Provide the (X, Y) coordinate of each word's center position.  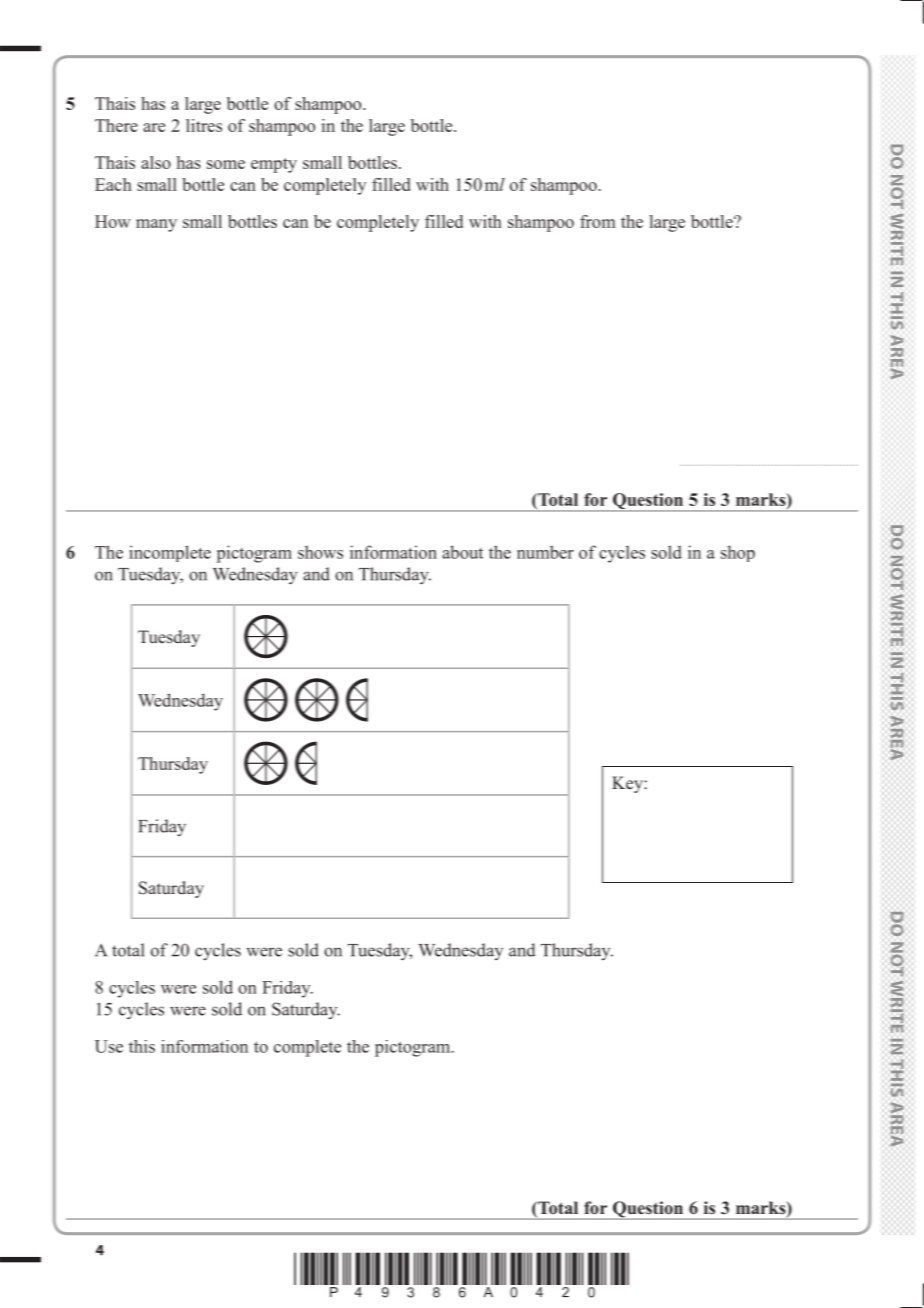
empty (274, 165)
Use (109, 1046)
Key (628, 784)
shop (738, 553)
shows (320, 552)
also (156, 162)
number (545, 552)
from (598, 221)
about (462, 552)
